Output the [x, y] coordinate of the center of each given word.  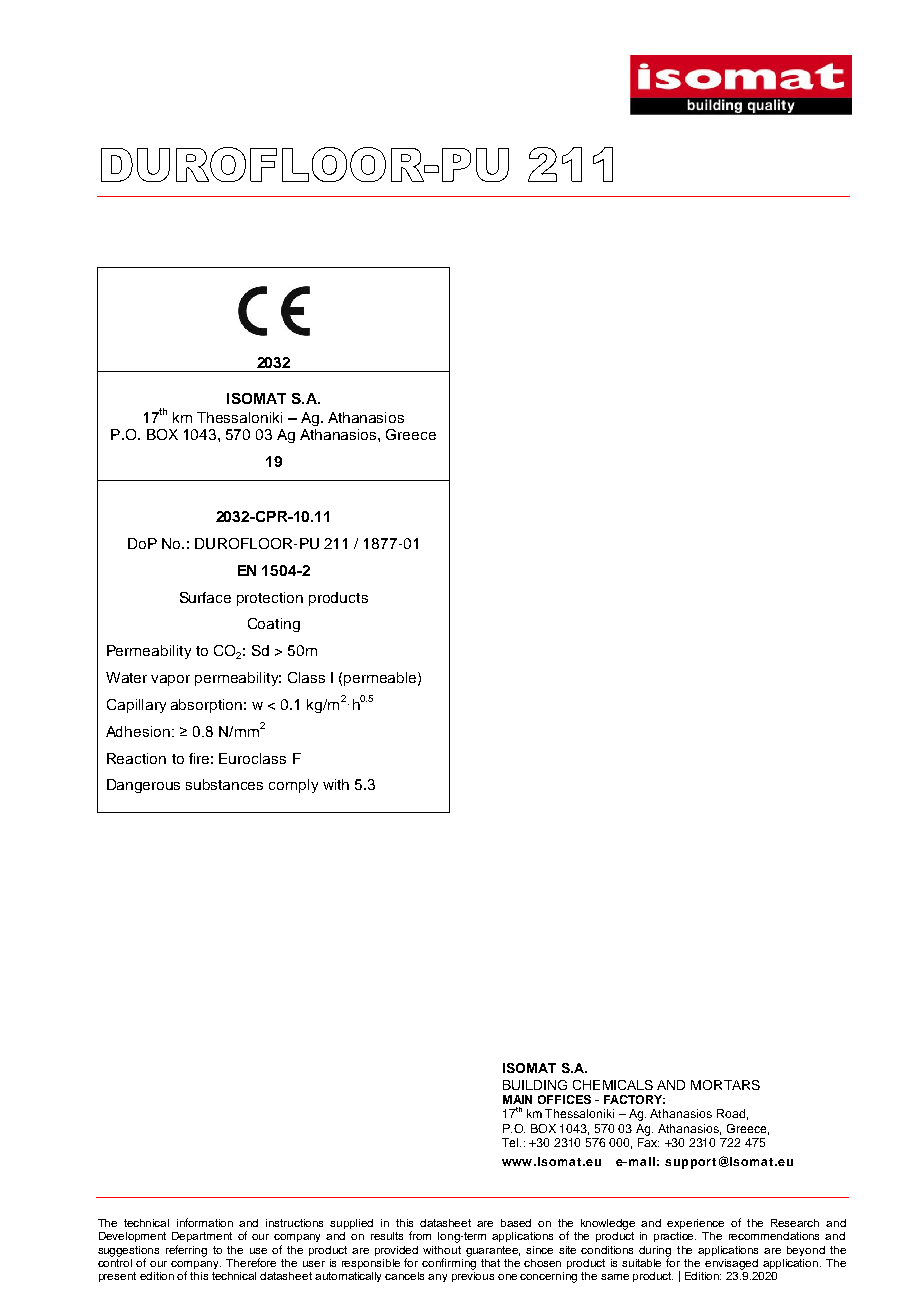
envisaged [731, 1264]
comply [293, 786]
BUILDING [535, 1085]
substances [224, 784]
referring [186, 1251]
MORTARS [725, 1085]
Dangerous [143, 786]
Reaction [136, 758]
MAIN [517, 1099]
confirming [449, 1263]
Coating [274, 625]
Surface [205, 597]
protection [270, 599]
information [205, 1222]
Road [731, 1113]
